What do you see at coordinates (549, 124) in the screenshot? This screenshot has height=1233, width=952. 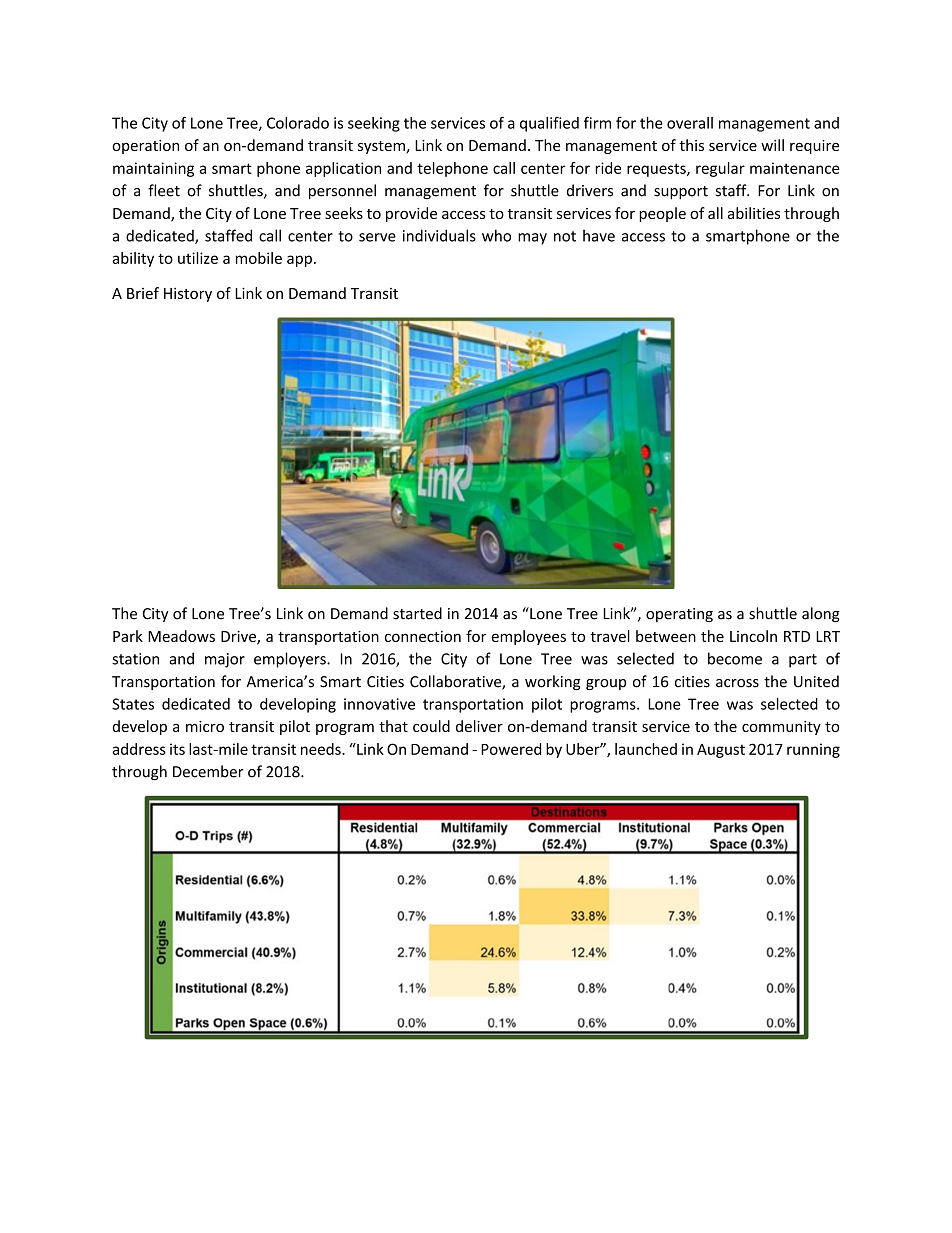 I see `qualified` at bounding box center [549, 124].
